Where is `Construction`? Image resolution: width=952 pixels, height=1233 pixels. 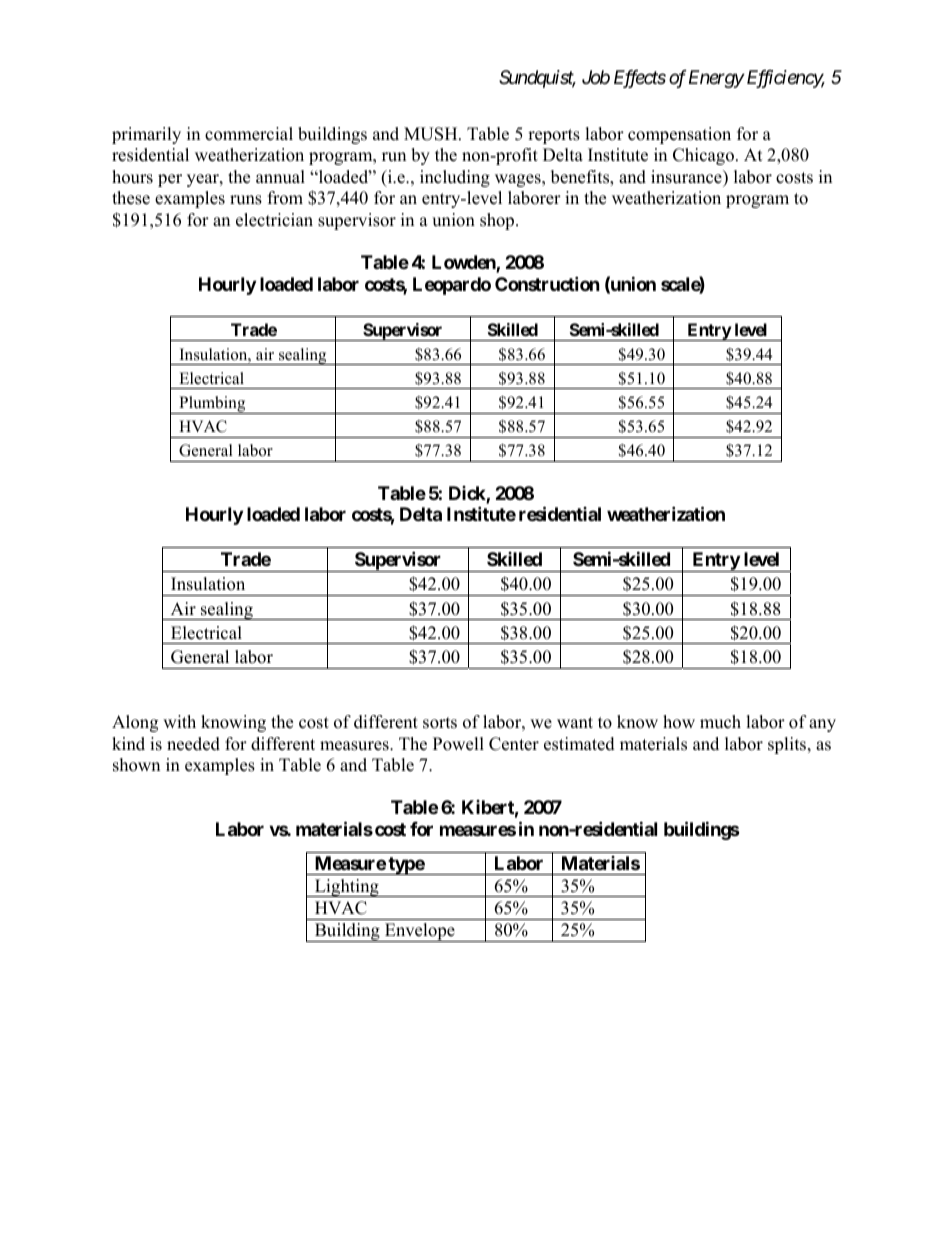
Construction is located at coordinates (547, 283).
